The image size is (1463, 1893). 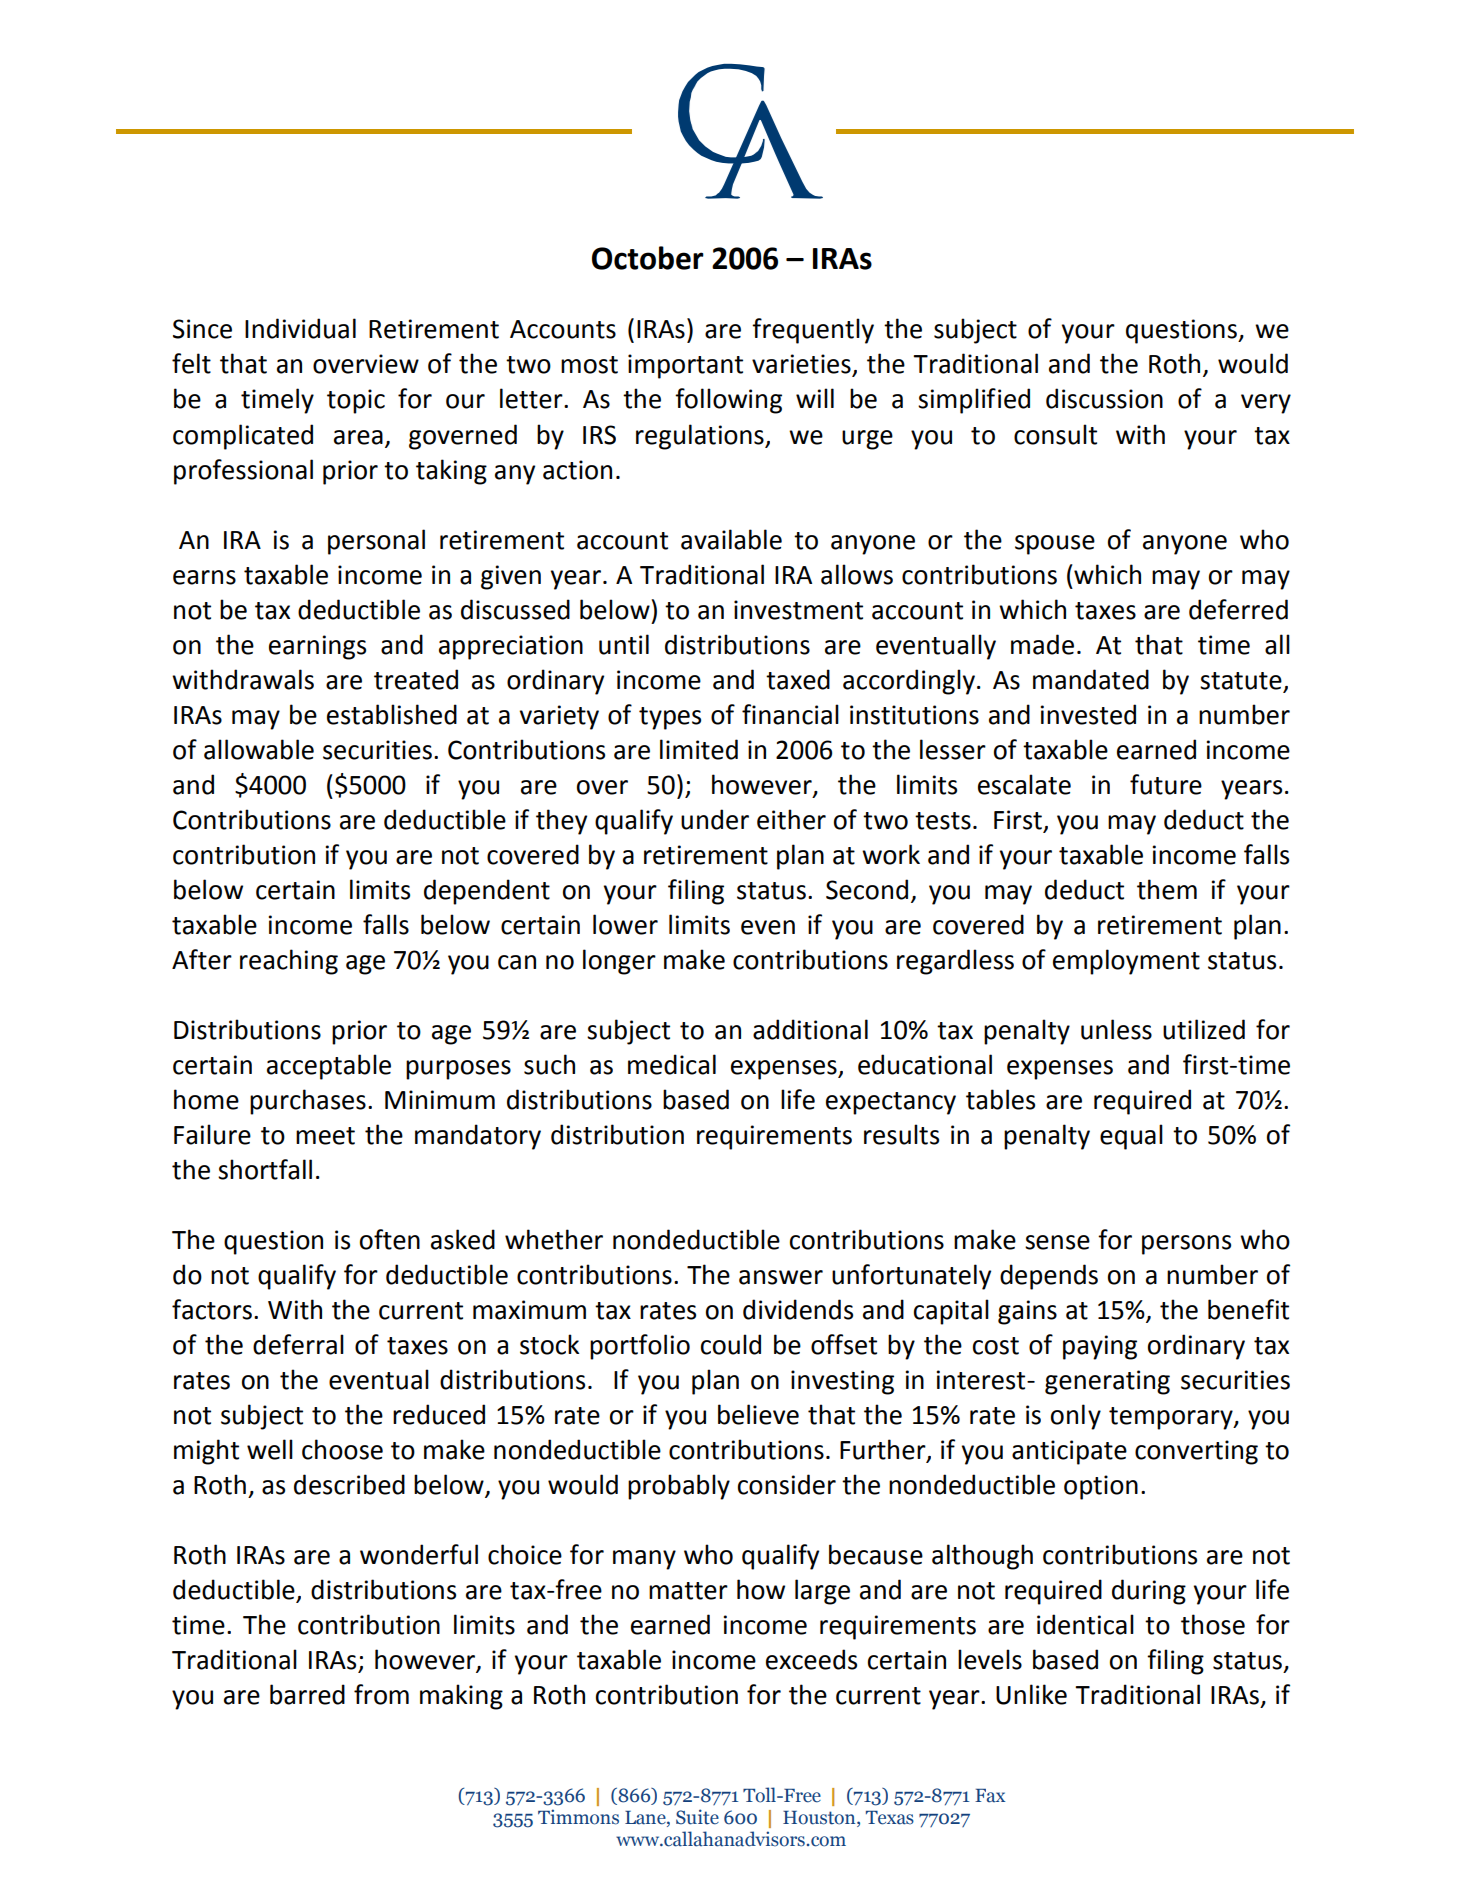 I want to click on Individual, so click(x=300, y=328).
